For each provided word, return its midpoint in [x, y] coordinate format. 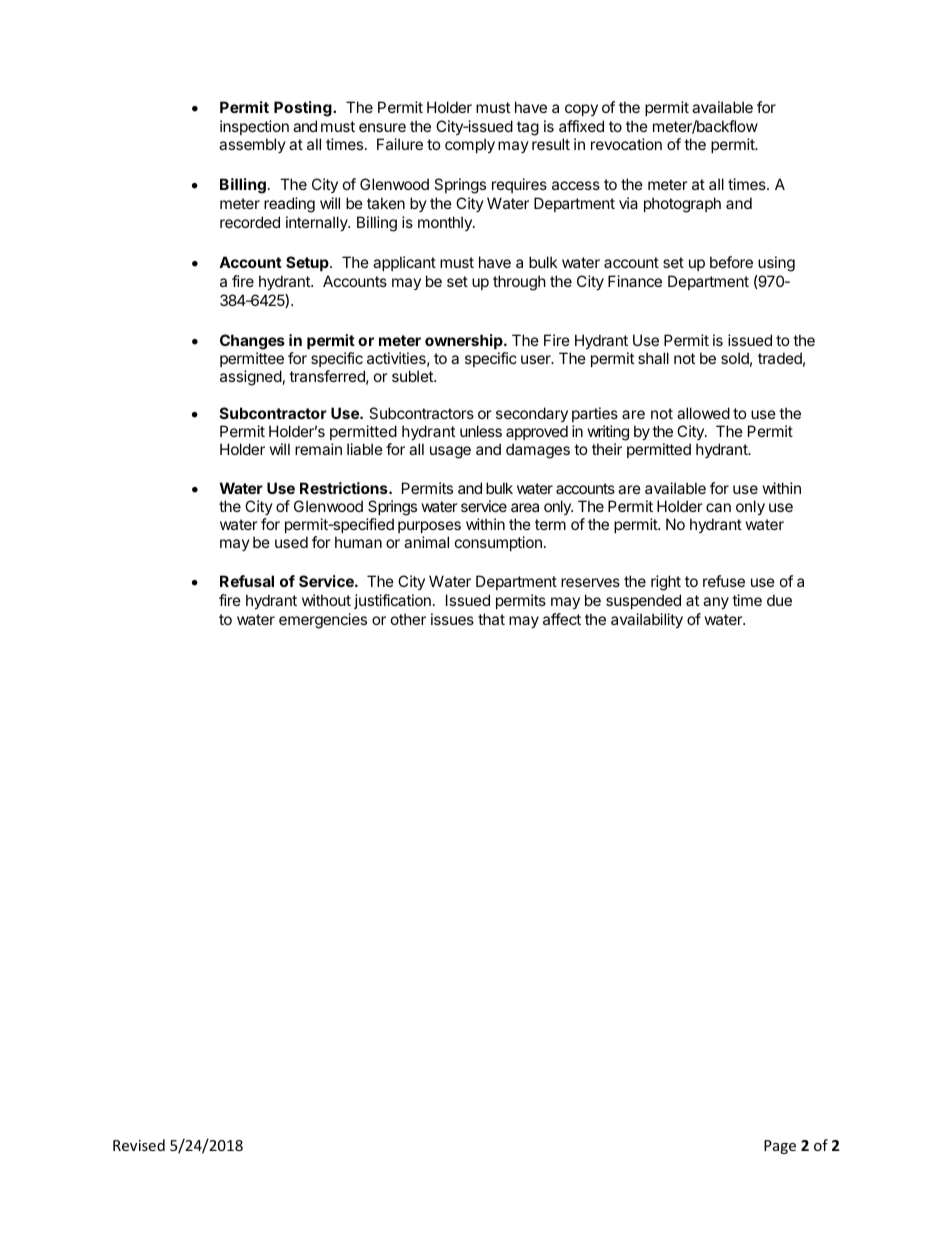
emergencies [323, 621]
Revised [139, 1145]
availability [647, 620]
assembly [252, 145]
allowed [703, 413]
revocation [626, 144]
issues [452, 619]
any [716, 603]
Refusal [247, 581]
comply [470, 145]
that [491, 619]
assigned [251, 378]
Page [780, 1147]
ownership [465, 341]
